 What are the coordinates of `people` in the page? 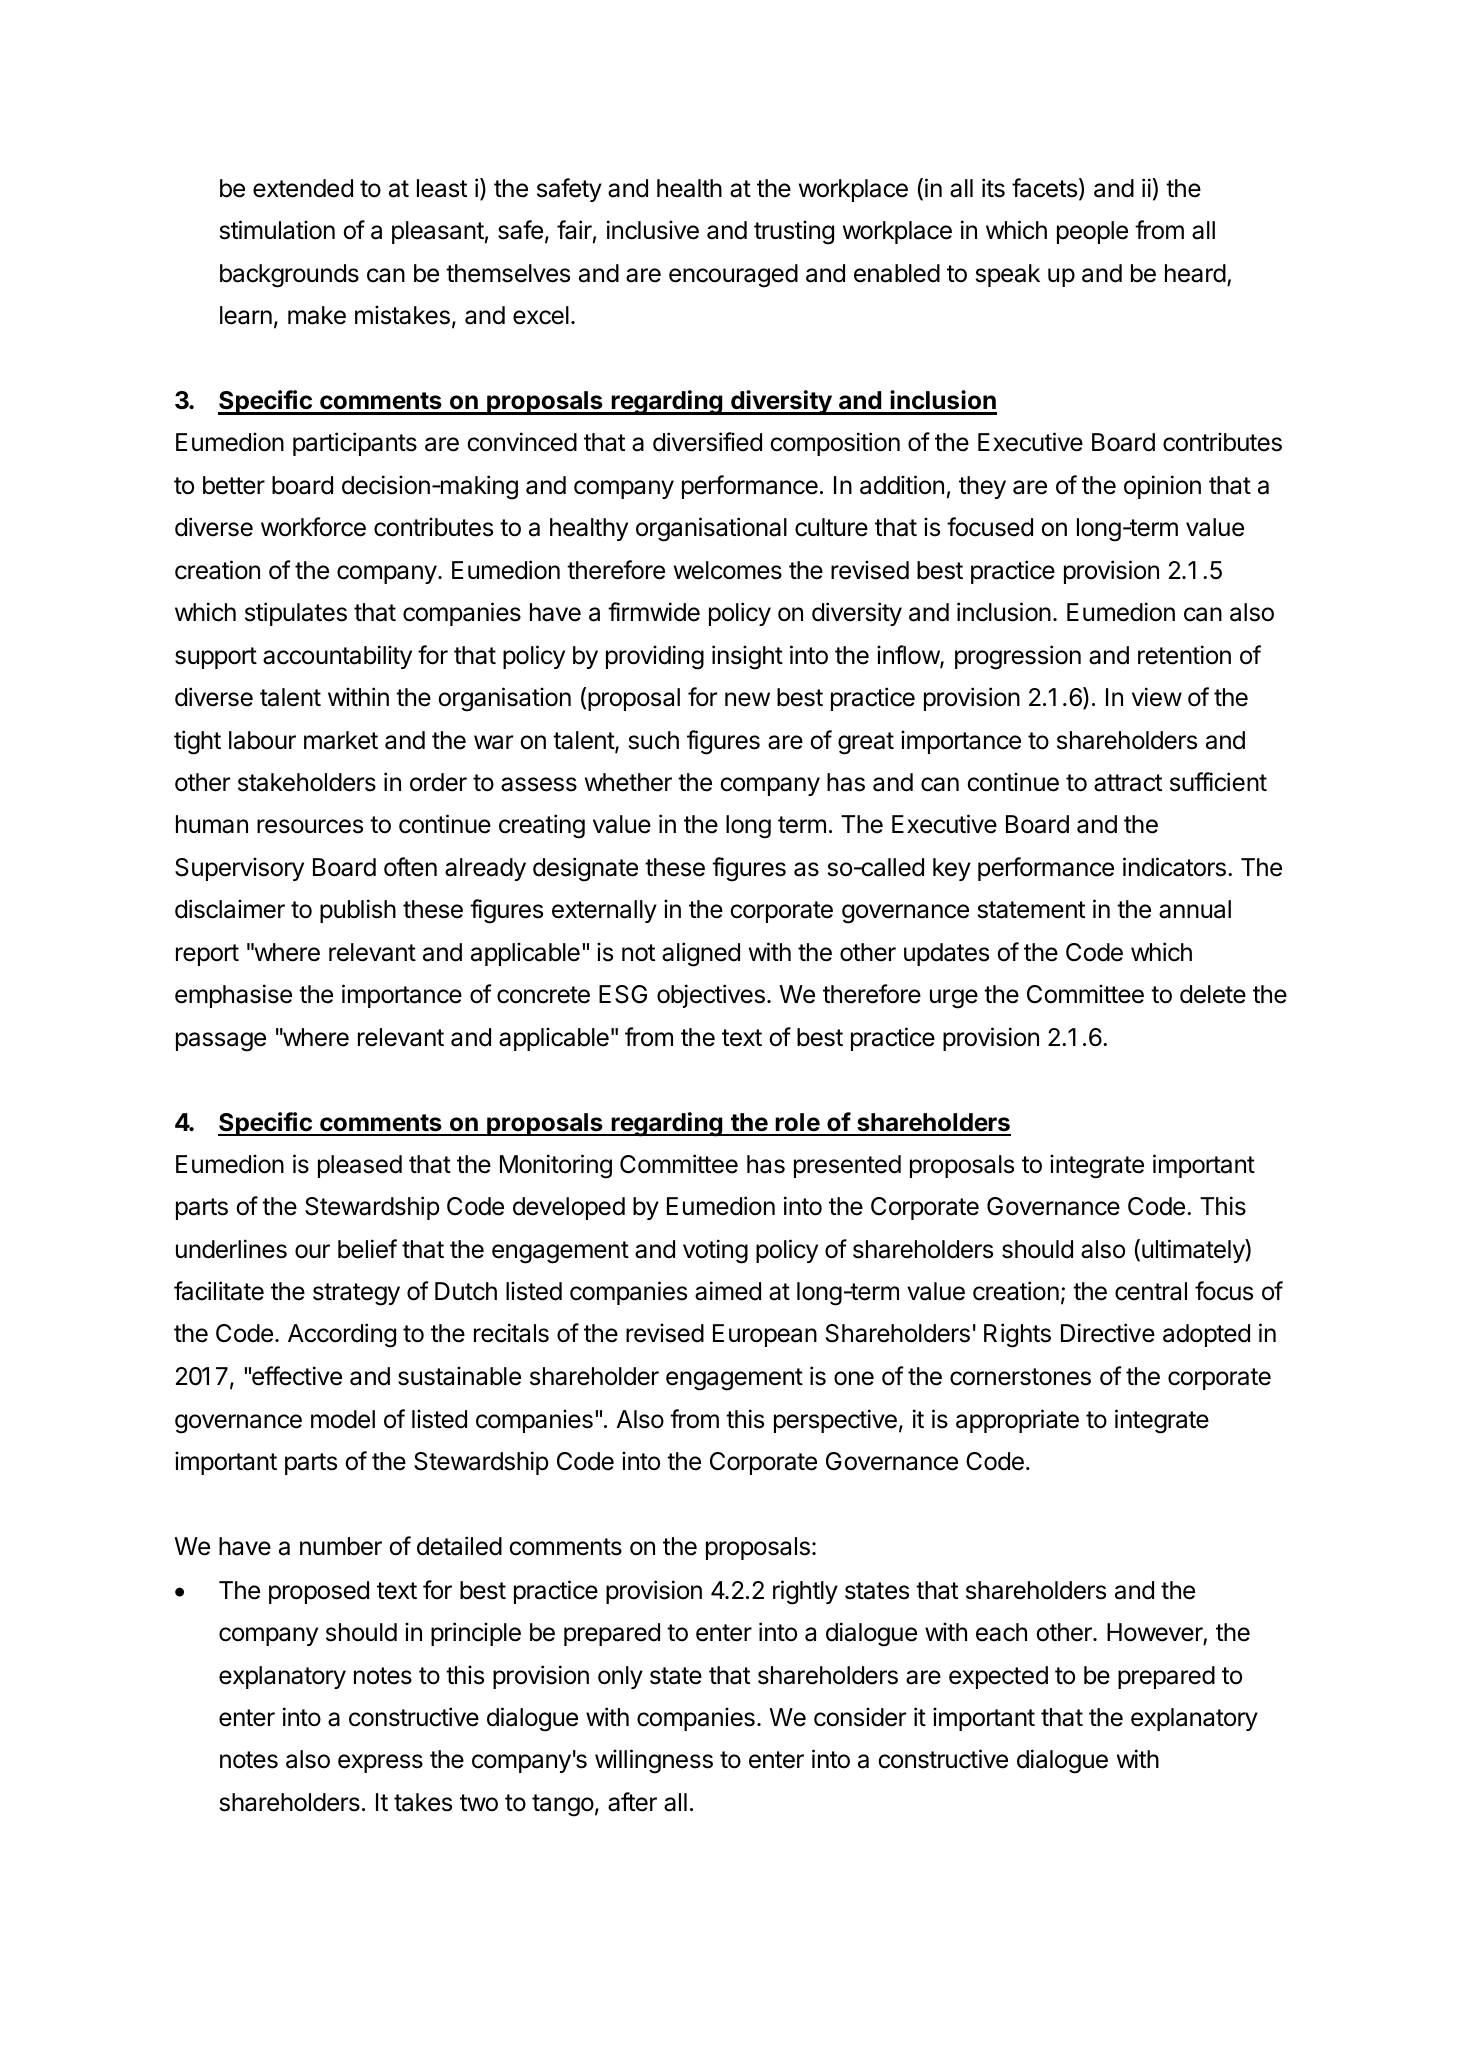 It's located at (1092, 232).
